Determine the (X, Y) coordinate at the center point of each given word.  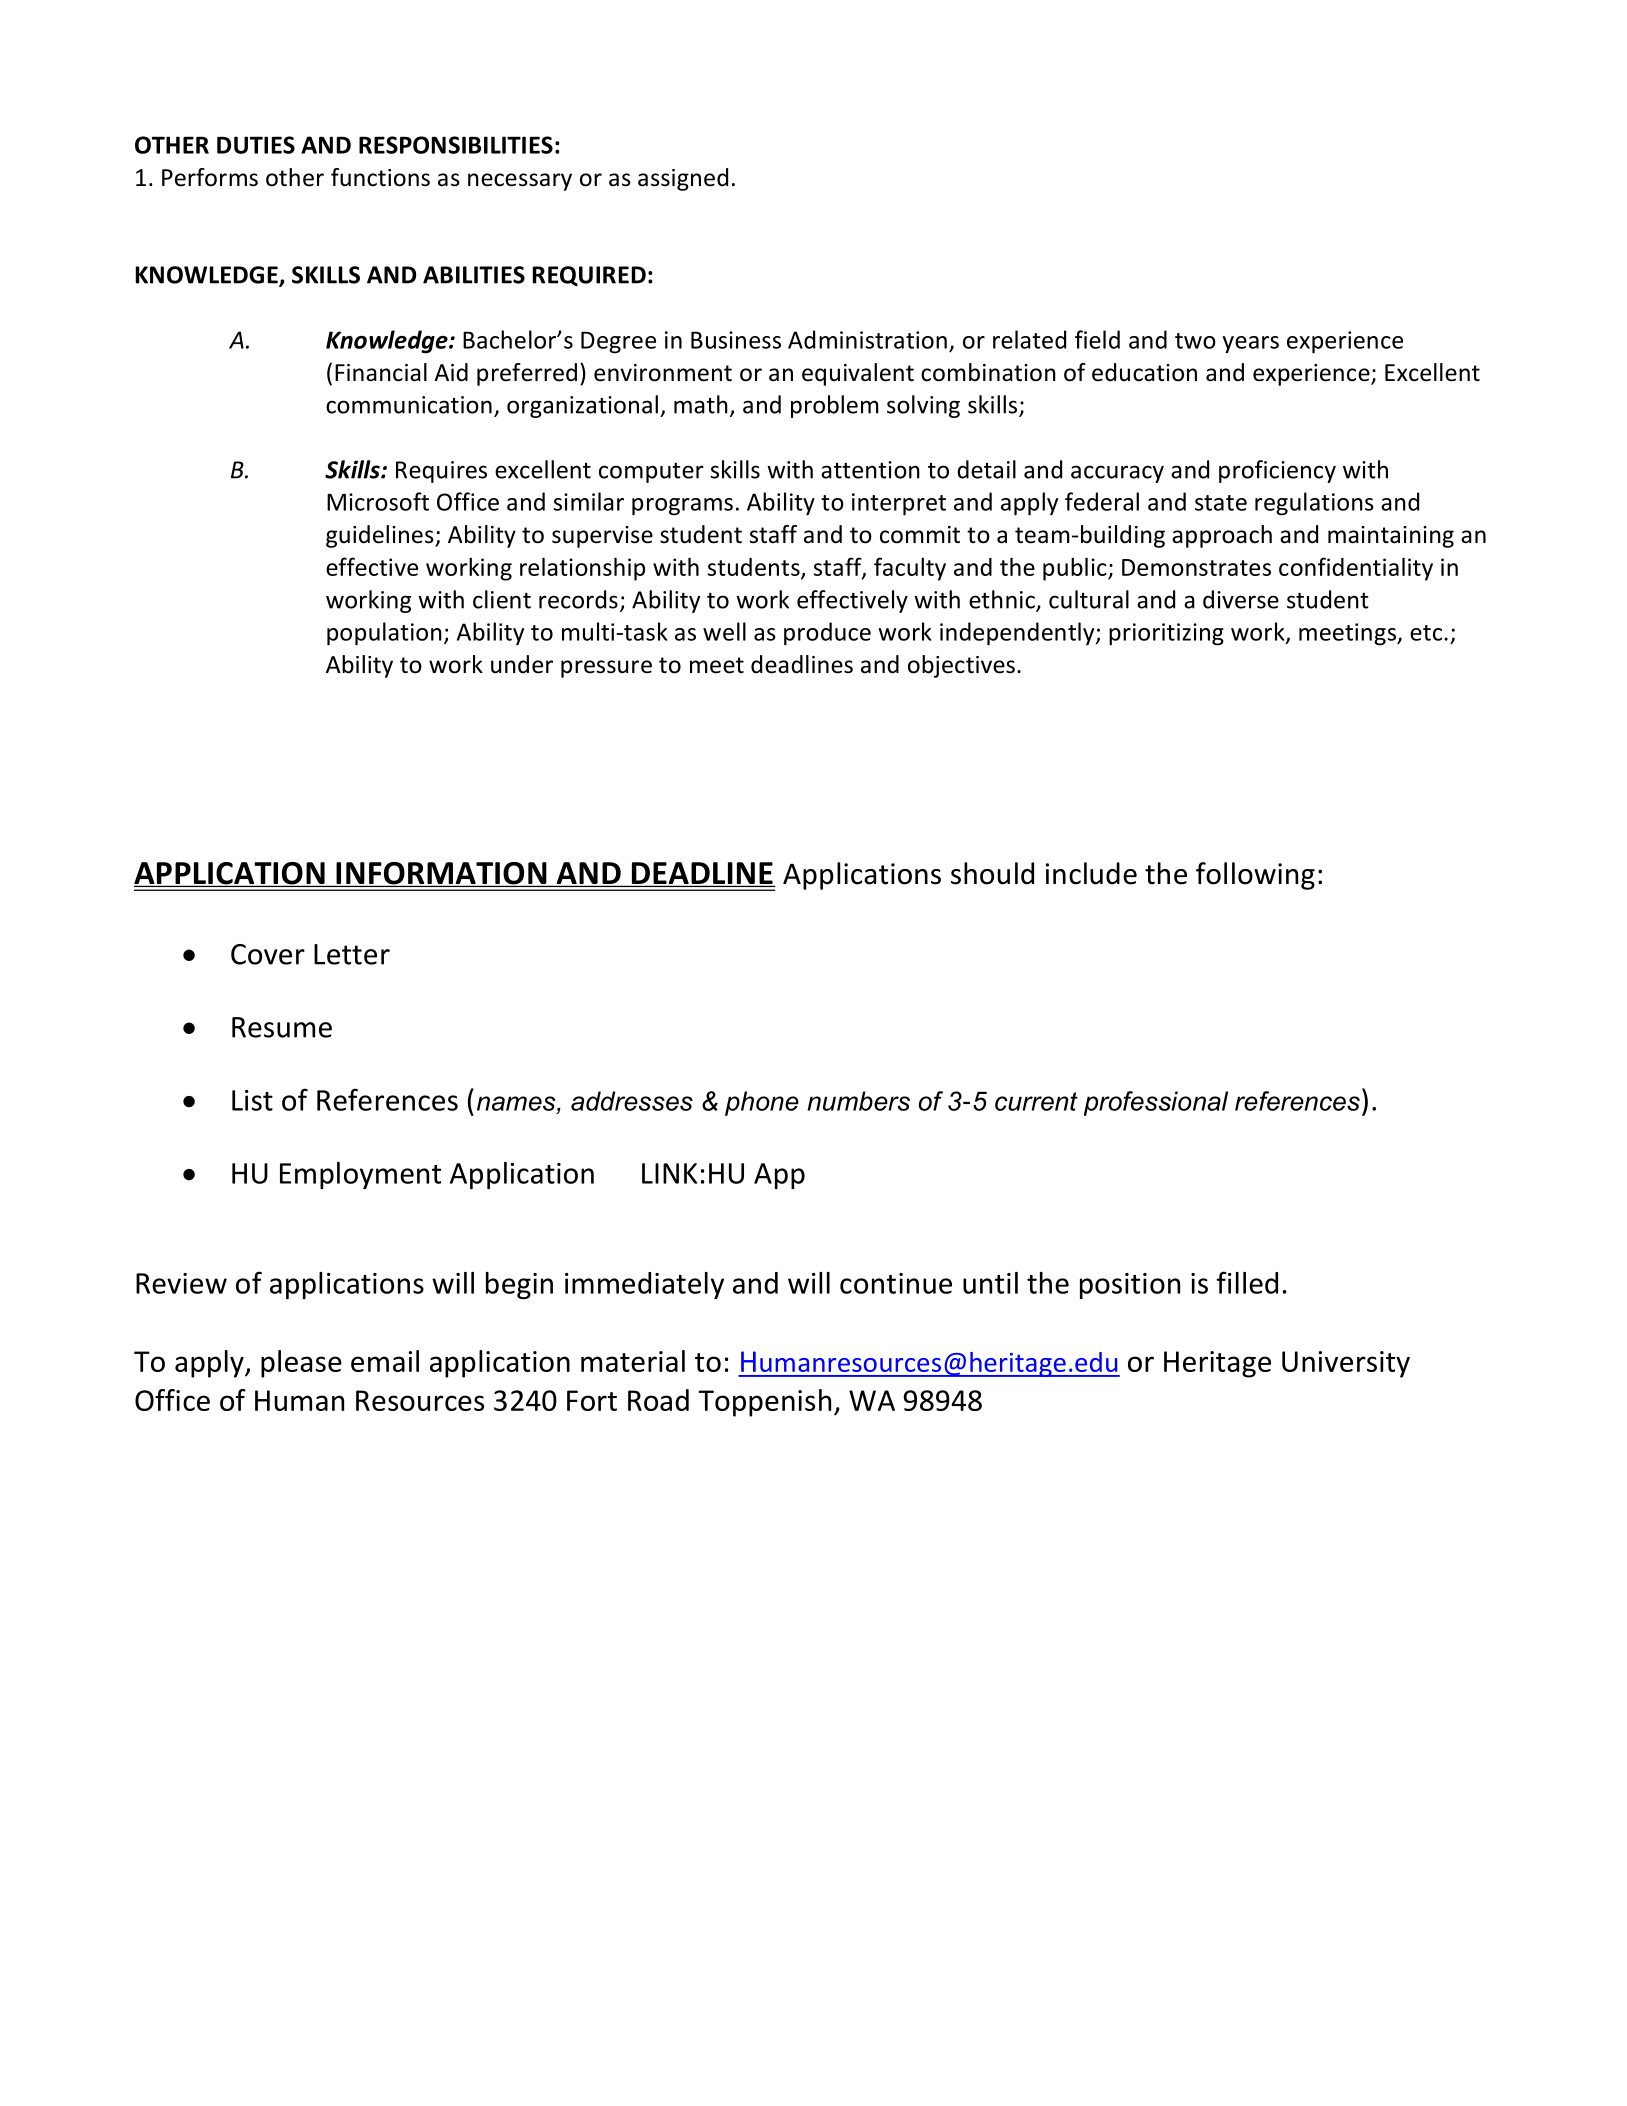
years (1251, 344)
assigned (683, 179)
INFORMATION (441, 874)
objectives (961, 666)
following (1255, 876)
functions (380, 177)
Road (658, 1400)
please (301, 1364)
